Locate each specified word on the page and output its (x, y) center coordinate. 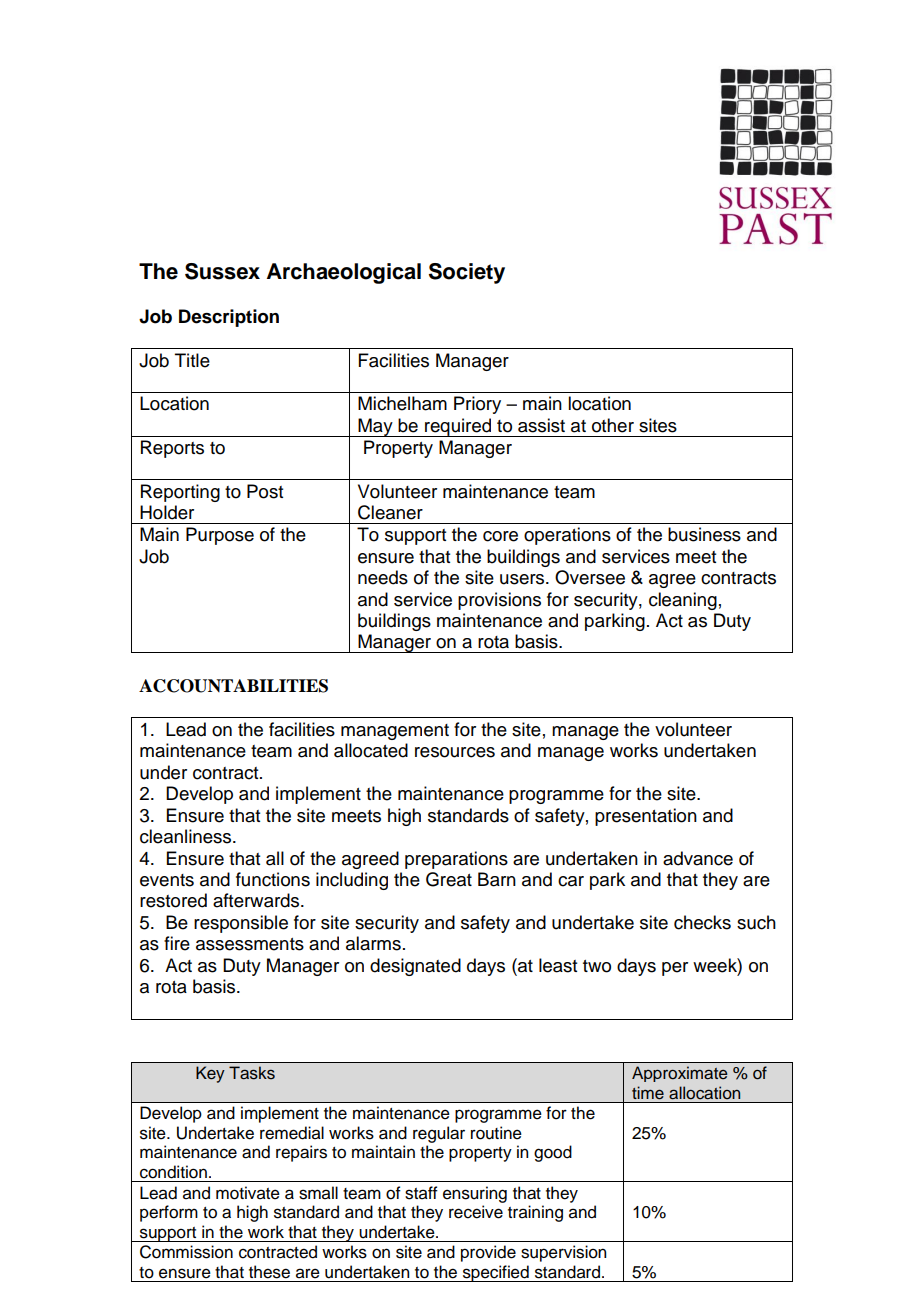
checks (702, 922)
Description (229, 318)
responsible (241, 924)
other (613, 425)
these (269, 1272)
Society (467, 273)
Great (449, 879)
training (535, 1213)
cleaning (683, 601)
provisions (499, 601)
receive (476, 1212)
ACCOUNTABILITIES (233, 686)
